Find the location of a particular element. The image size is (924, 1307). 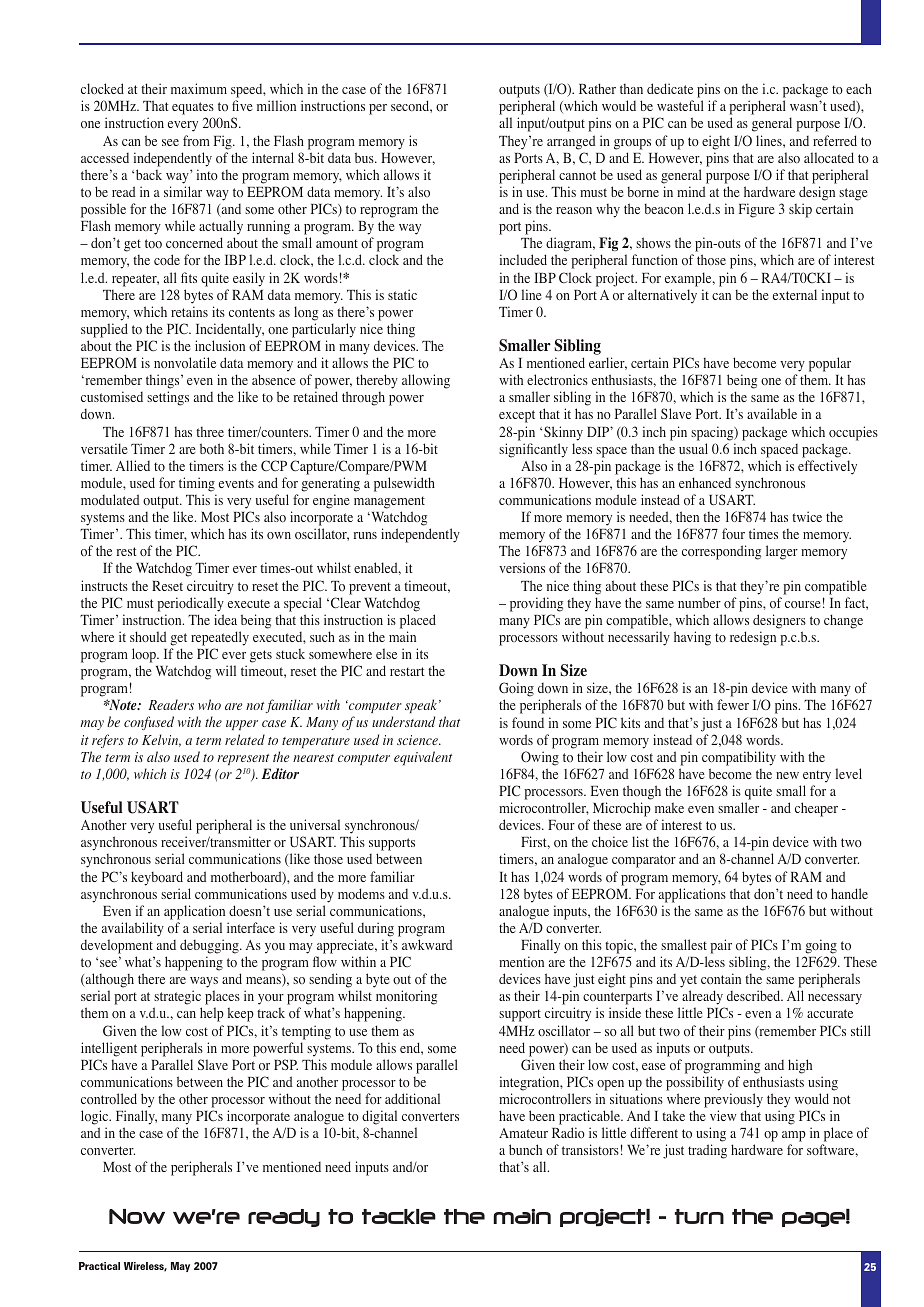

cheaper is located at coordinates (816, 809).
